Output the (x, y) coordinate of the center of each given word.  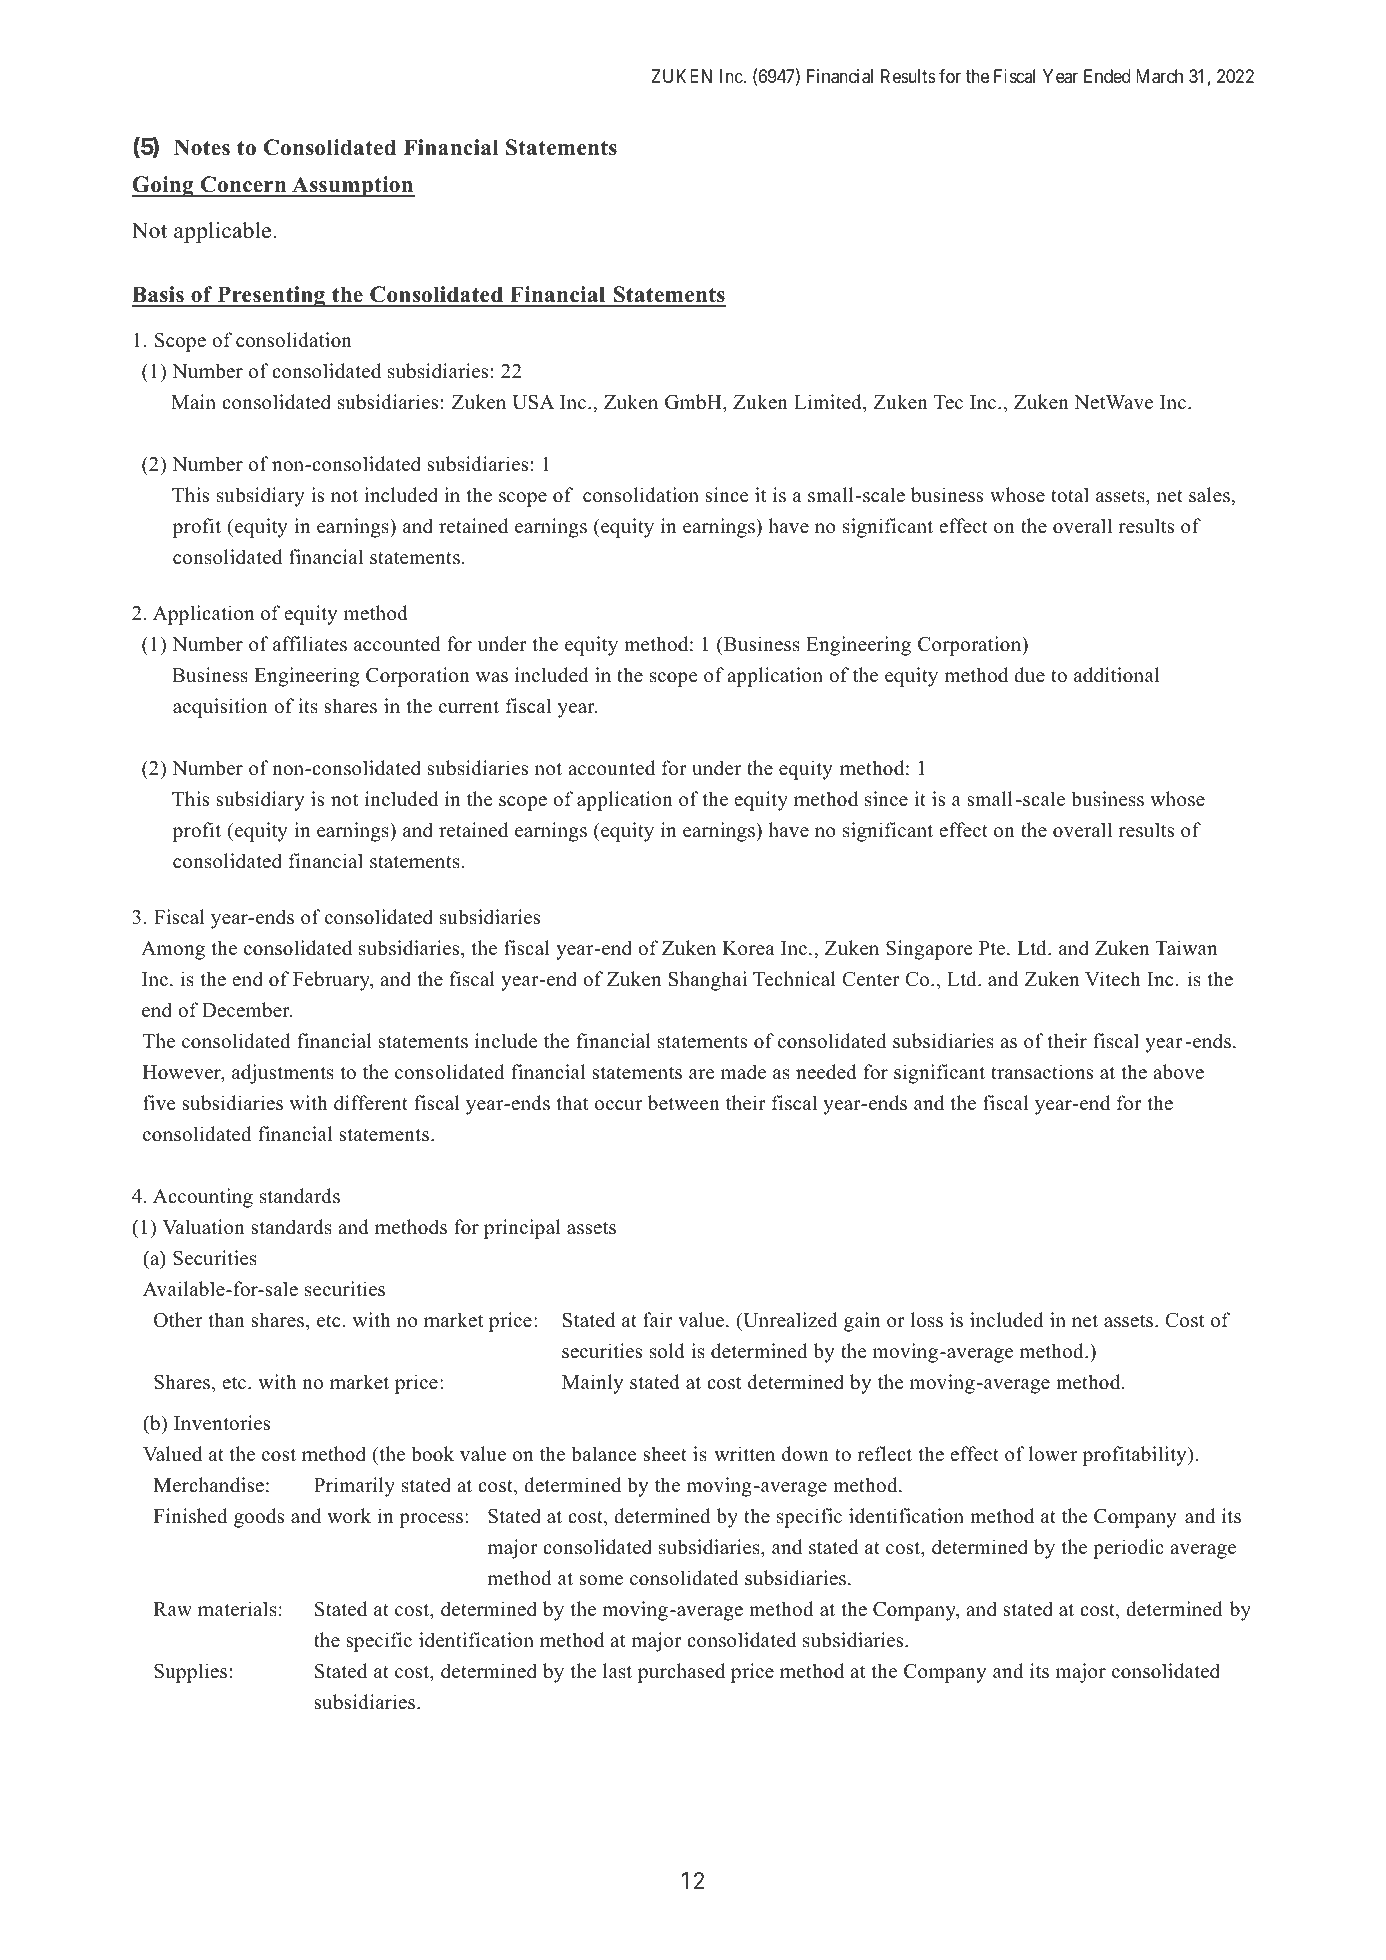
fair (658, 1319)
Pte (993, 948)
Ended (1107, 76)
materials (237, 1609)
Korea (749, 948)
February (332, 981)
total (1070, 495)
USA (533, 402)
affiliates (310, 644)
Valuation (203, 1227)
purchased (681, 1673)
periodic (1128, 1549)
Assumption (352, 186)
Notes (202, 147)
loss (927, 1320)
